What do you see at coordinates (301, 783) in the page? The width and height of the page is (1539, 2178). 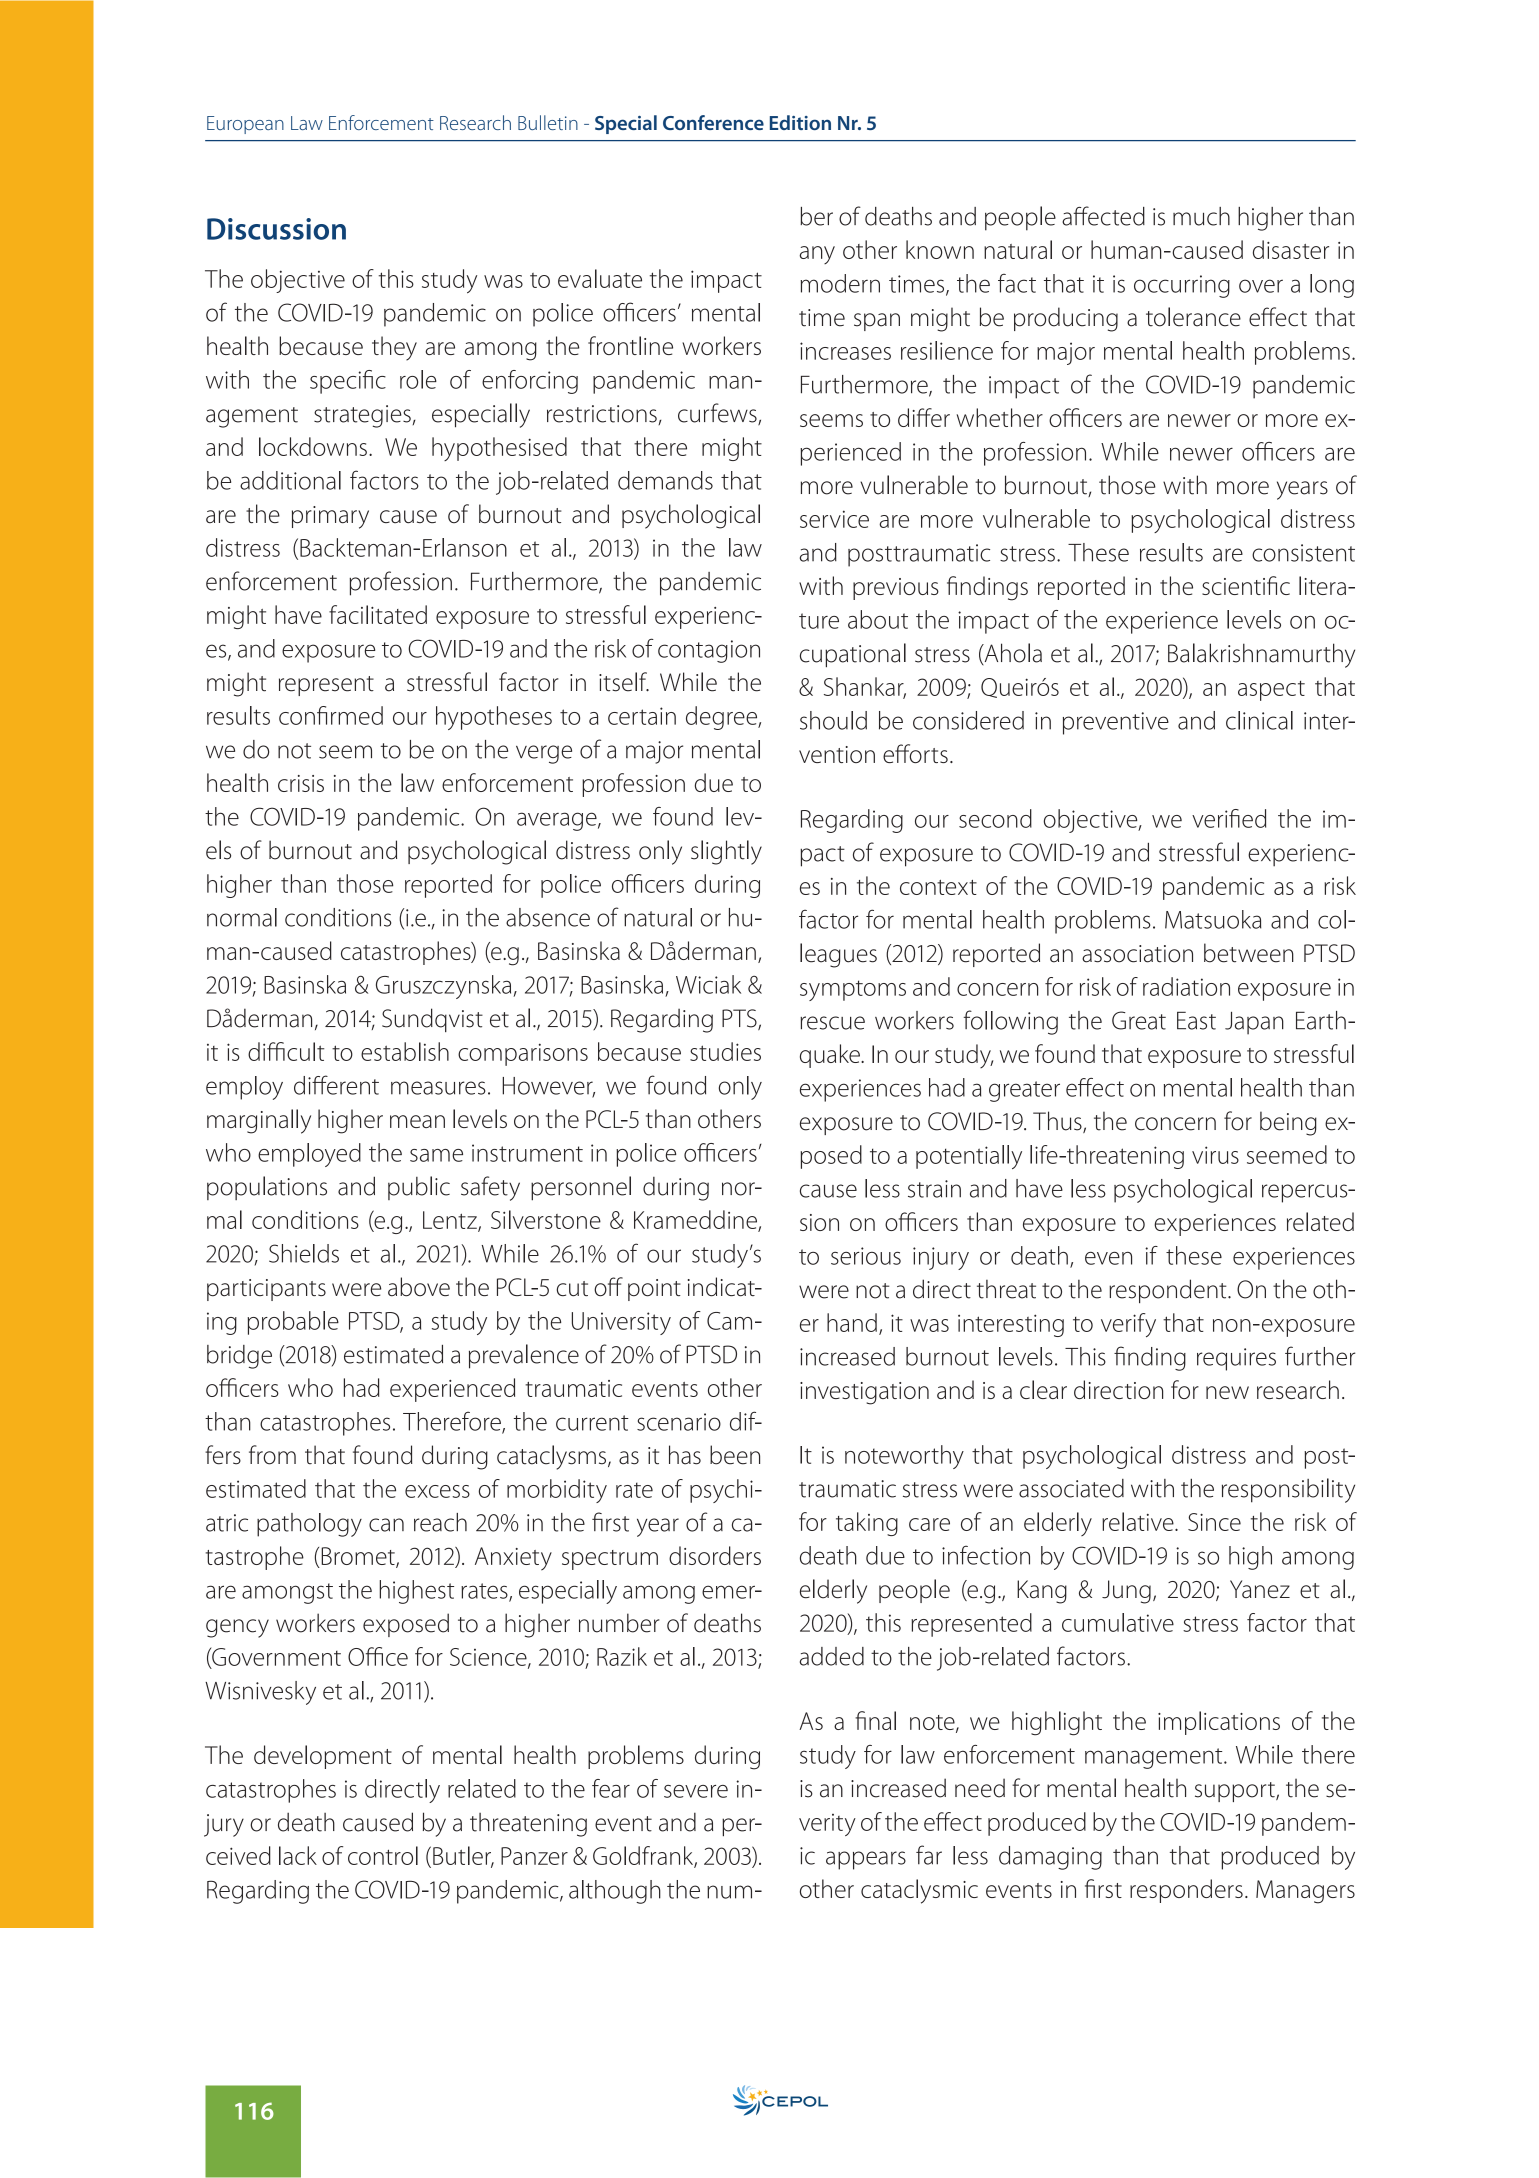 I see `crisis` at bounding box center [301, 783].
